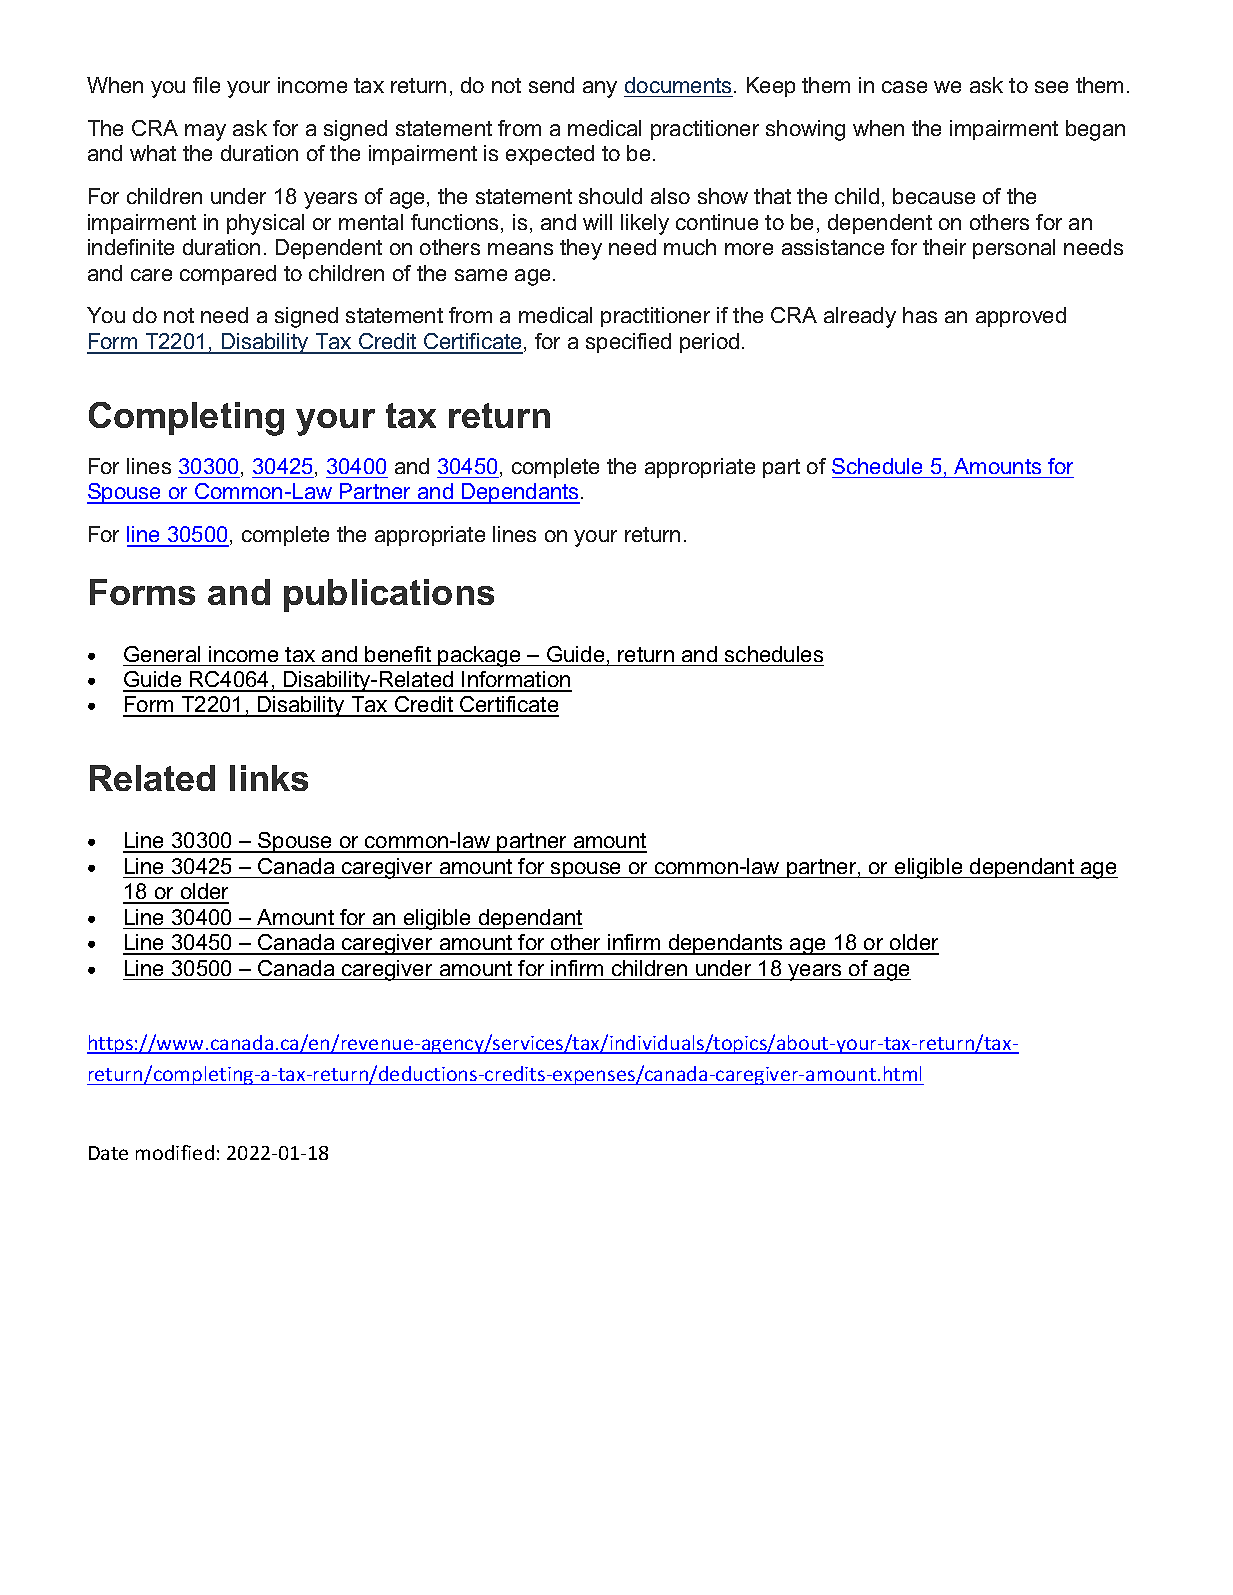  What do you see at coordinates (205, 132) in the image?
I see `may` at bounding box center [205, 132].
